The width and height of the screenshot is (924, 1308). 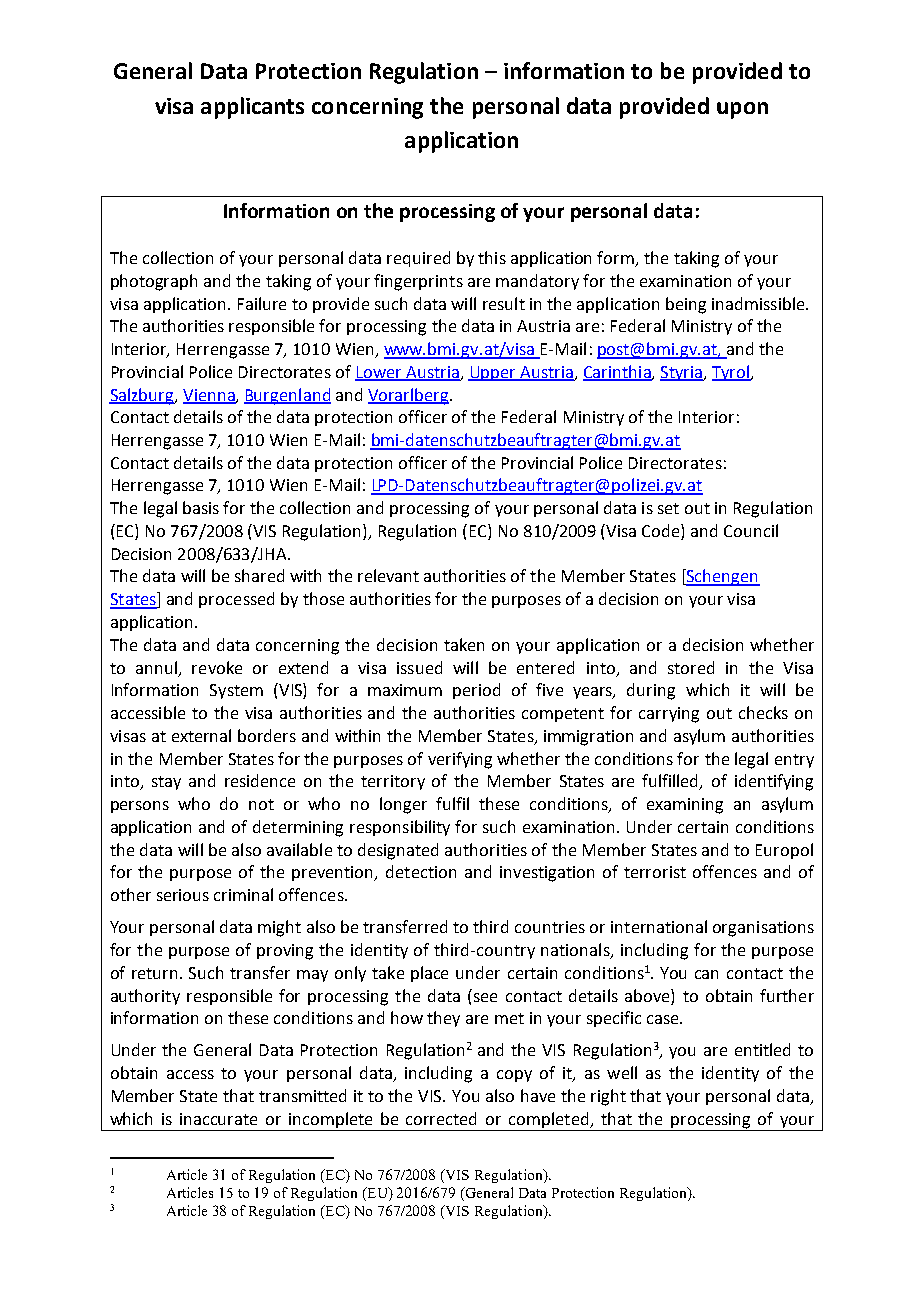 What do you see at coordinates (210, 396) in the screenshot?
I see `Vienna` at bounding box center [210, 396].
